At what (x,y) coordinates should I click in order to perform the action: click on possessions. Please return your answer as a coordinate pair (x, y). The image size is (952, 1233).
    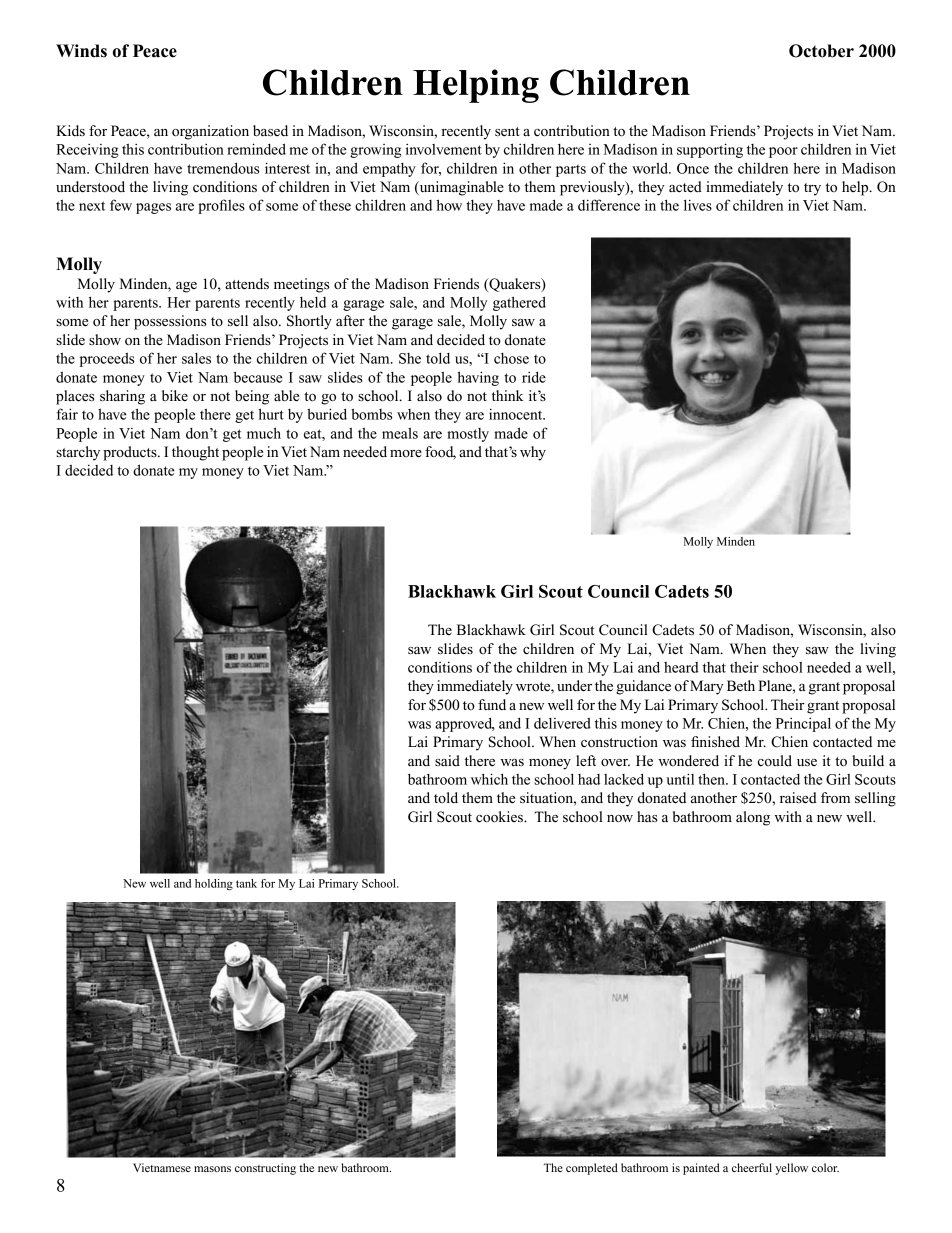
    Looking at the image, I should click on (170, 322).
